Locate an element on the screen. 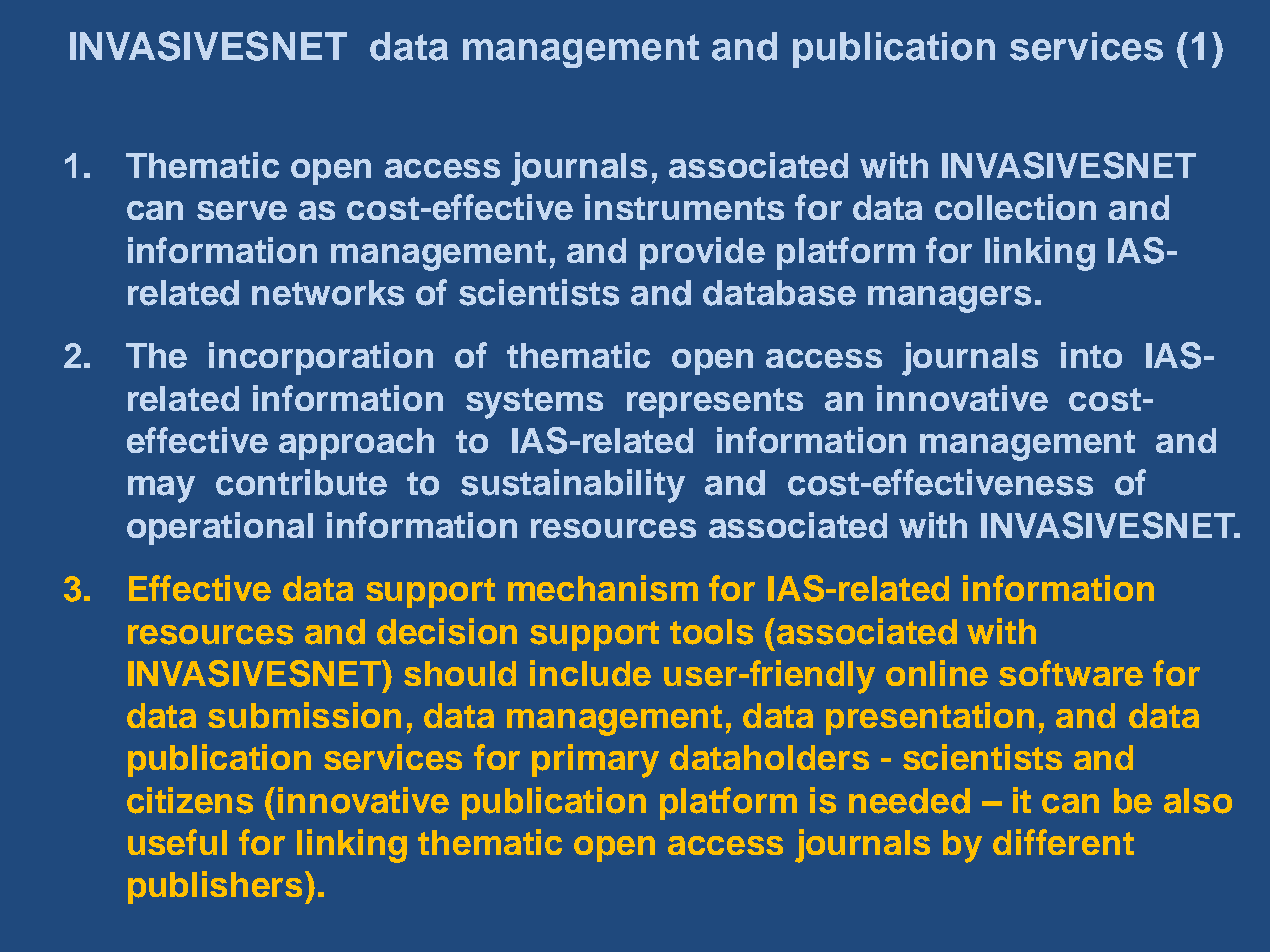  collection is located at coordinates (1015, 207).
